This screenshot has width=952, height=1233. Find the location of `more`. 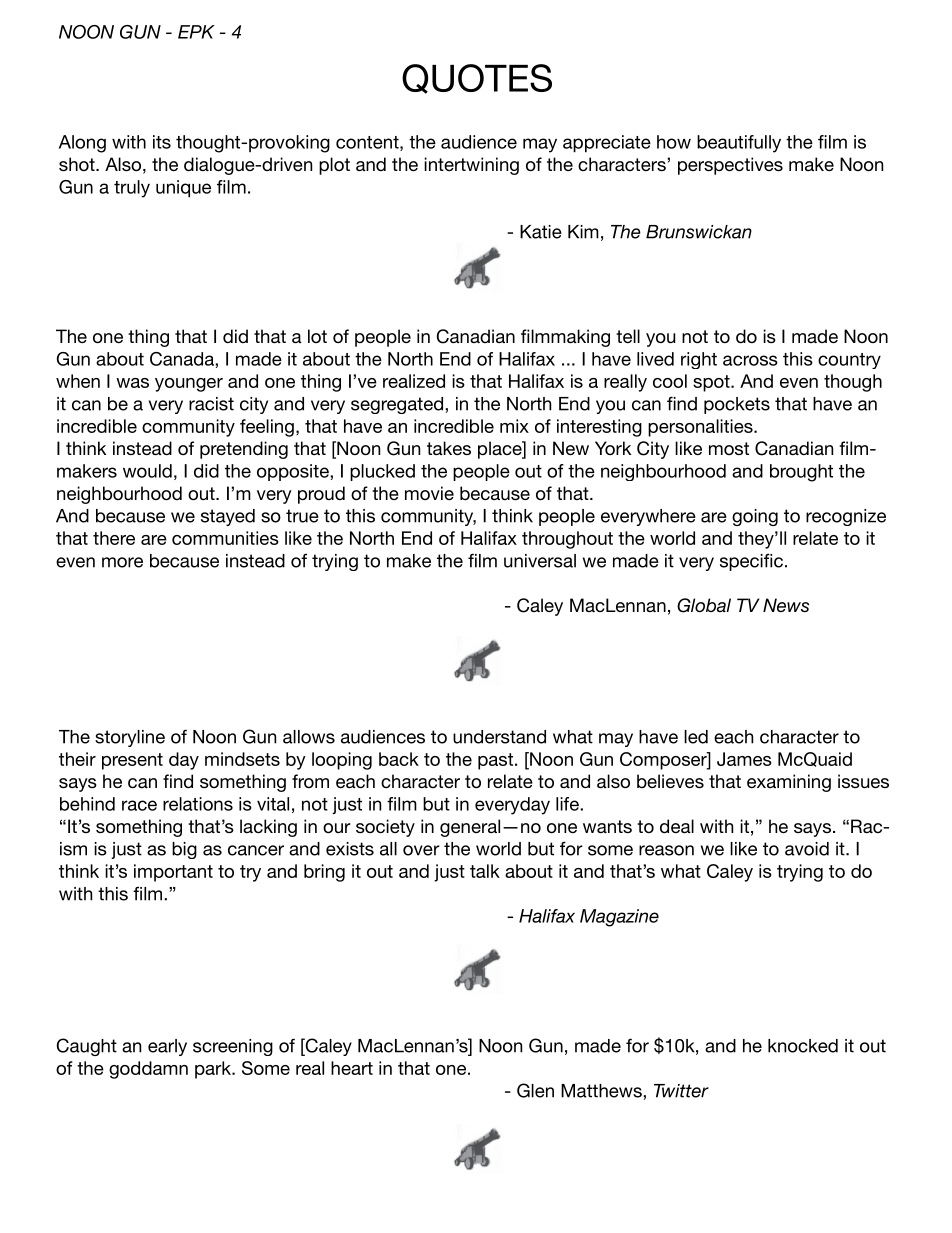

more is located at coordinates (122, 562).
